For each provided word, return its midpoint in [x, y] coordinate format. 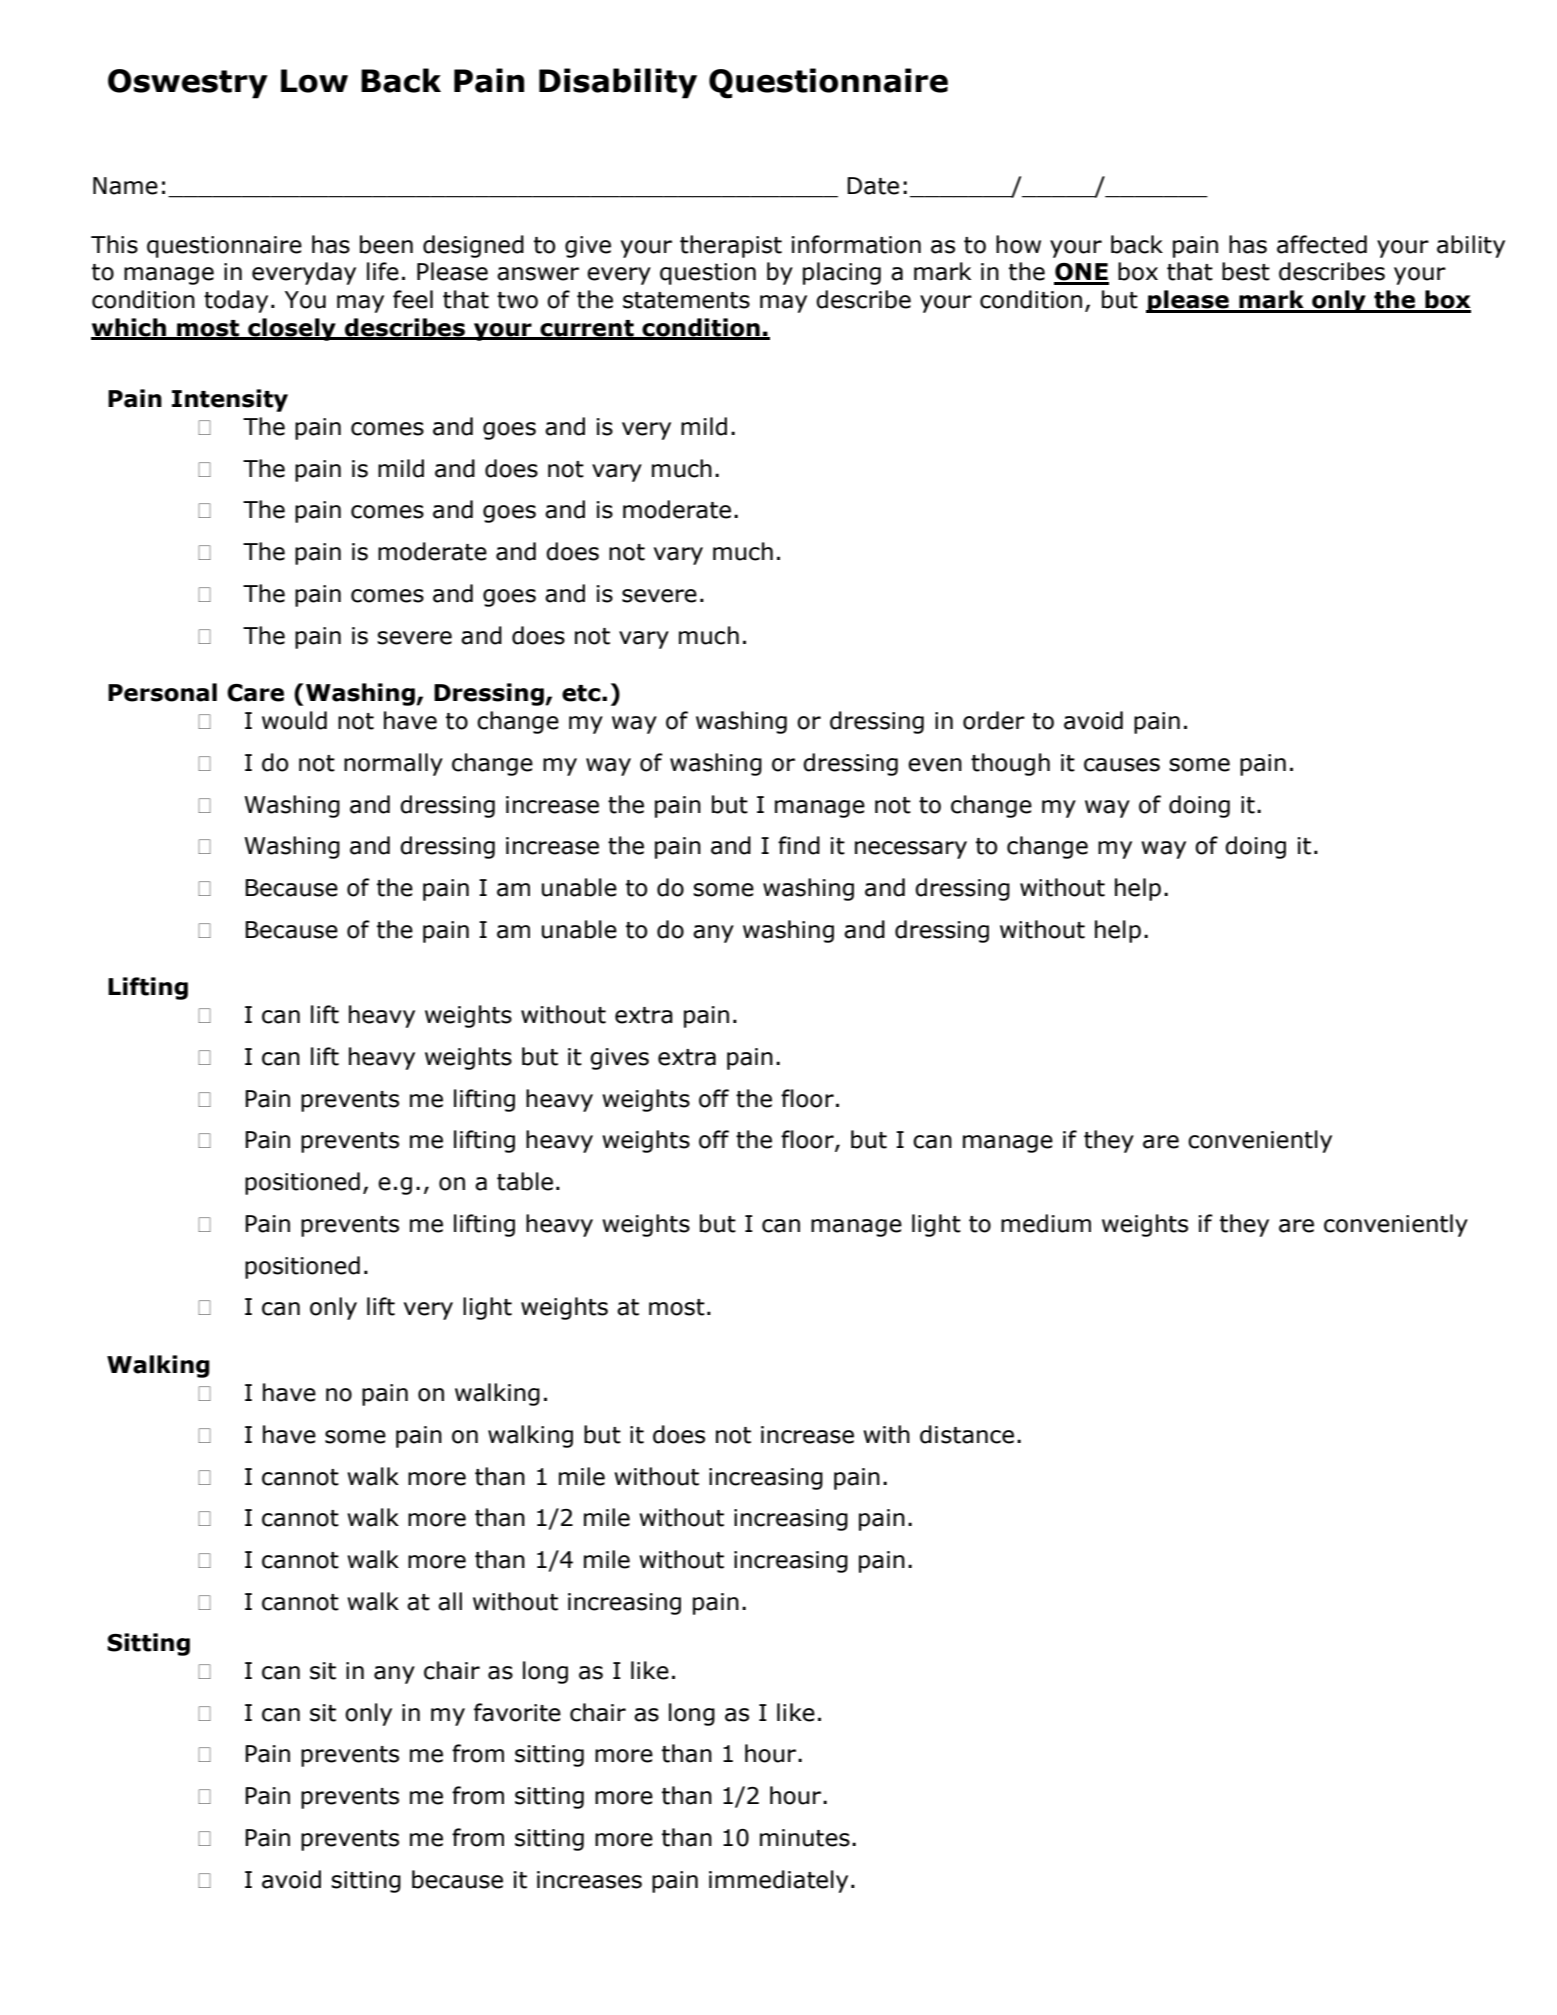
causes [1122, 765]
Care [255, 693]
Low [314, 81]
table [525, 1181]
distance [967, 1434]
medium [1046, 1223]
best [1246, 271]
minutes [805, 1838]
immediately [778, 1881]
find [799, 845]
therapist [731, 246]
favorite [517, 1712]
